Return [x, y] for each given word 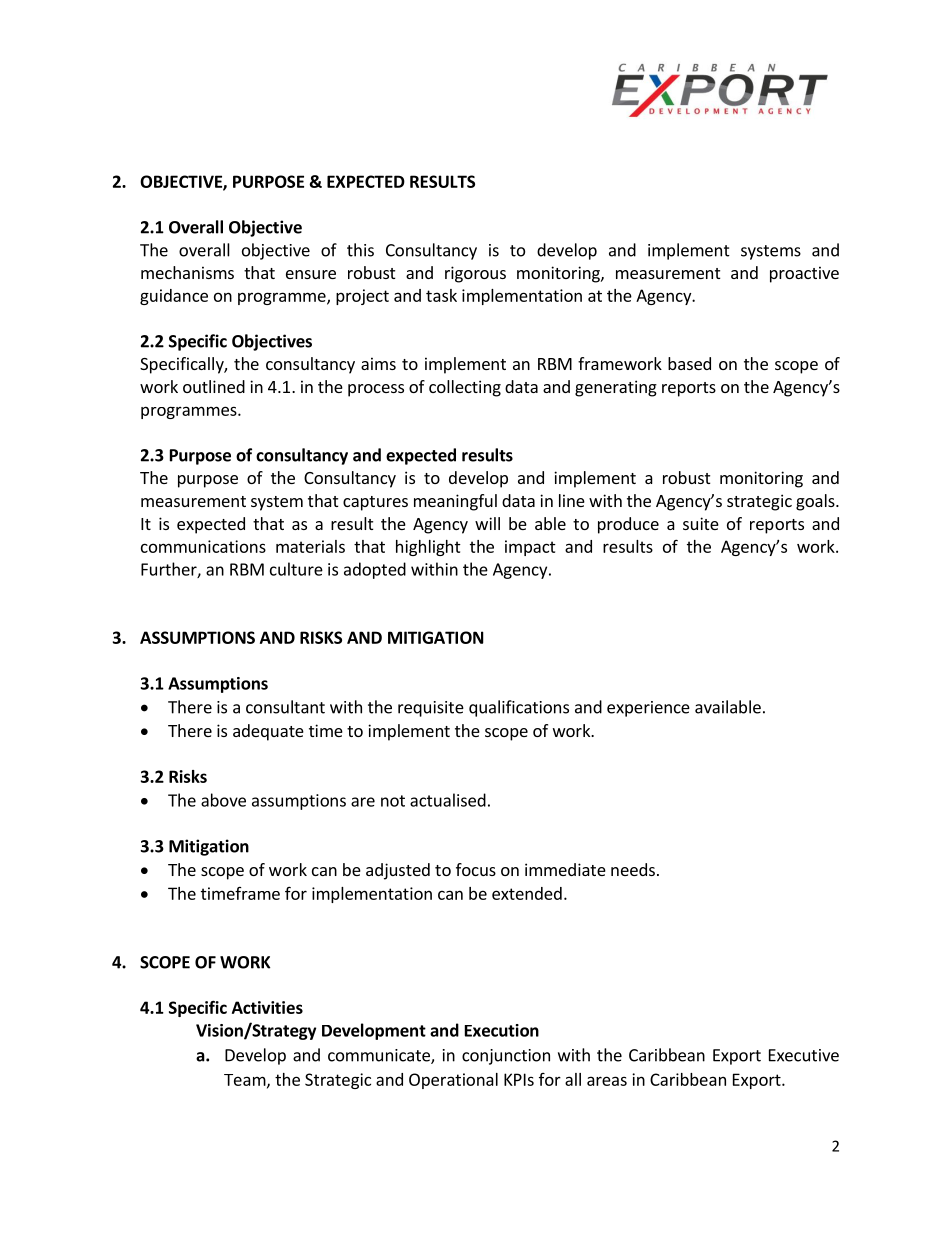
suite [701, 523]
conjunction [506, 1057]
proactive [804, 274]
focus [476, 869]
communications [203, 546]
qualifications [519, 708]
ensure [311, 274]
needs [633, 869]
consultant [285, 707]
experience [648, 709]
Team [245, 1080]
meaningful [455, 502]
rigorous [475, 274]
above [223, 800]
